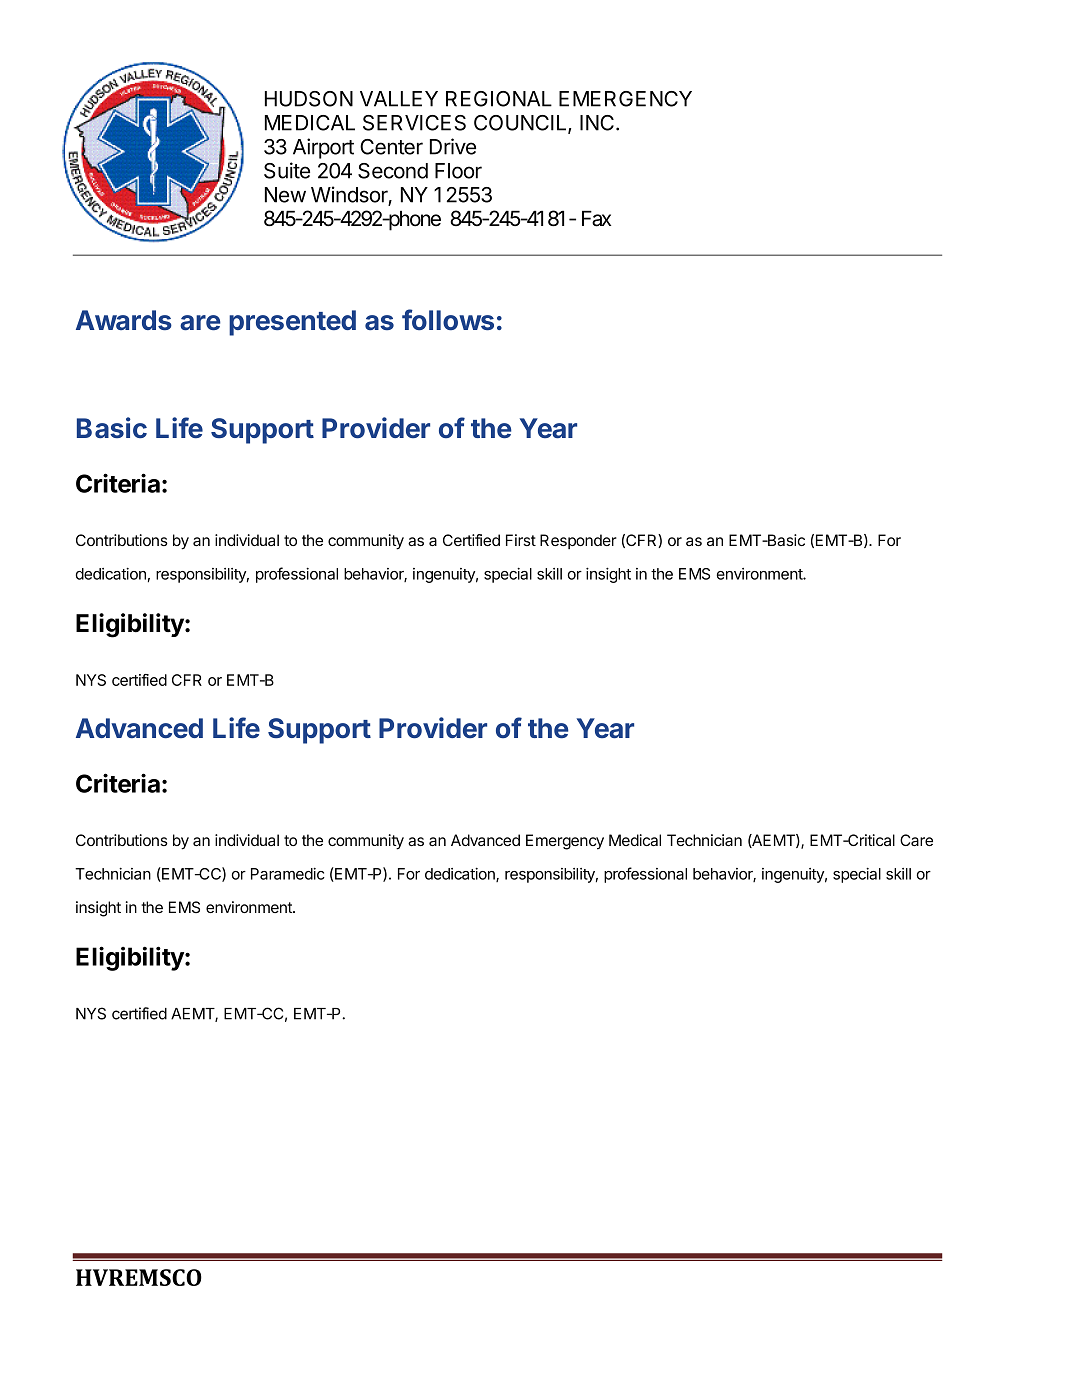 This screenshot has width=1065, height=1378. I want to click on New, so click(285, 195).
